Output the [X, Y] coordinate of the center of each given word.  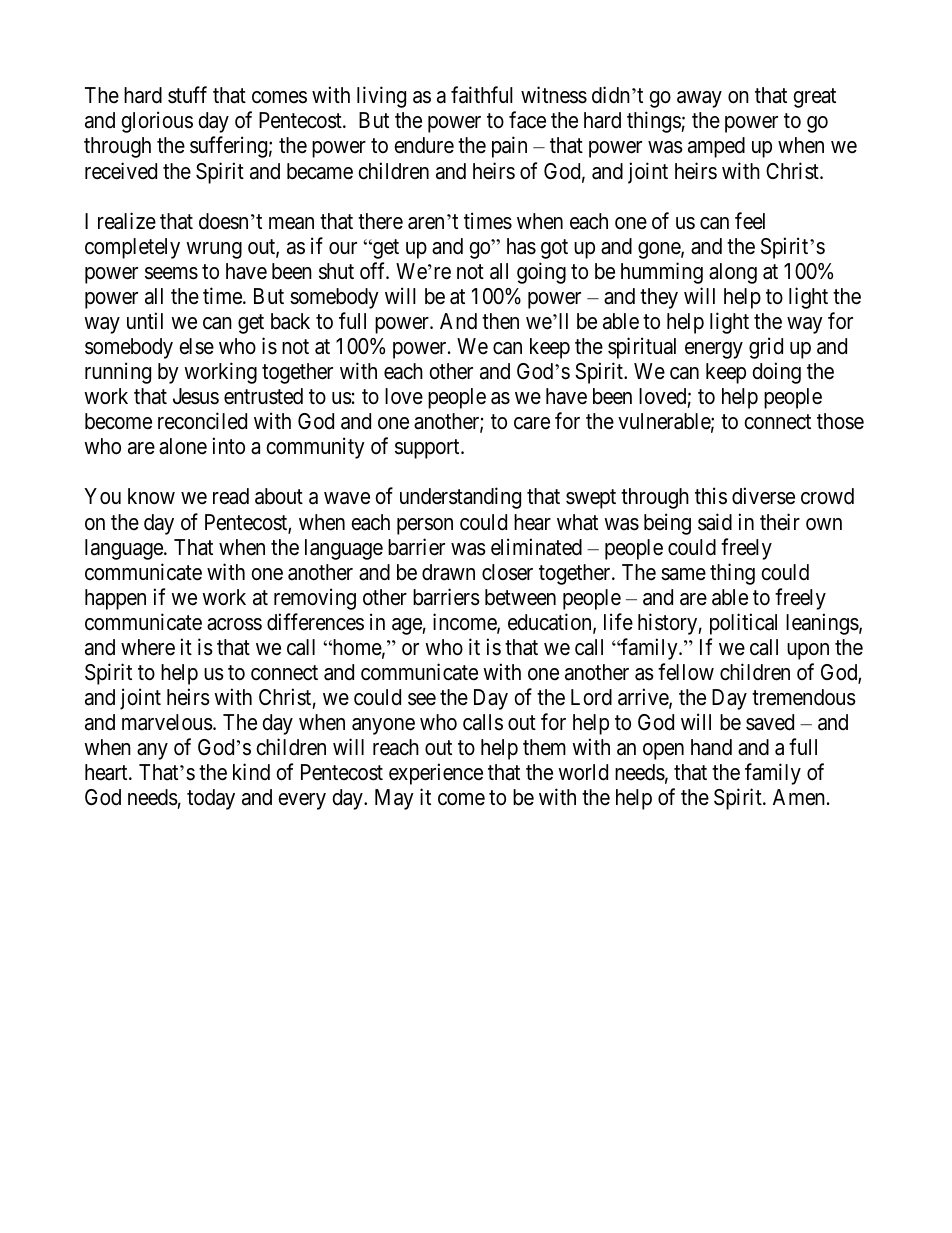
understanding [460, 498]
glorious [157, 122]
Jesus [196, 396]
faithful [482, 95]
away [699, 99]
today [211, 799]
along [733, 273]
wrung [214, 250]
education [551, 623]
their [780, 522]
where [148, 647]
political [743, 624]
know [151, 496]
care [532, 423]
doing [776, 373]
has [521, 246]
